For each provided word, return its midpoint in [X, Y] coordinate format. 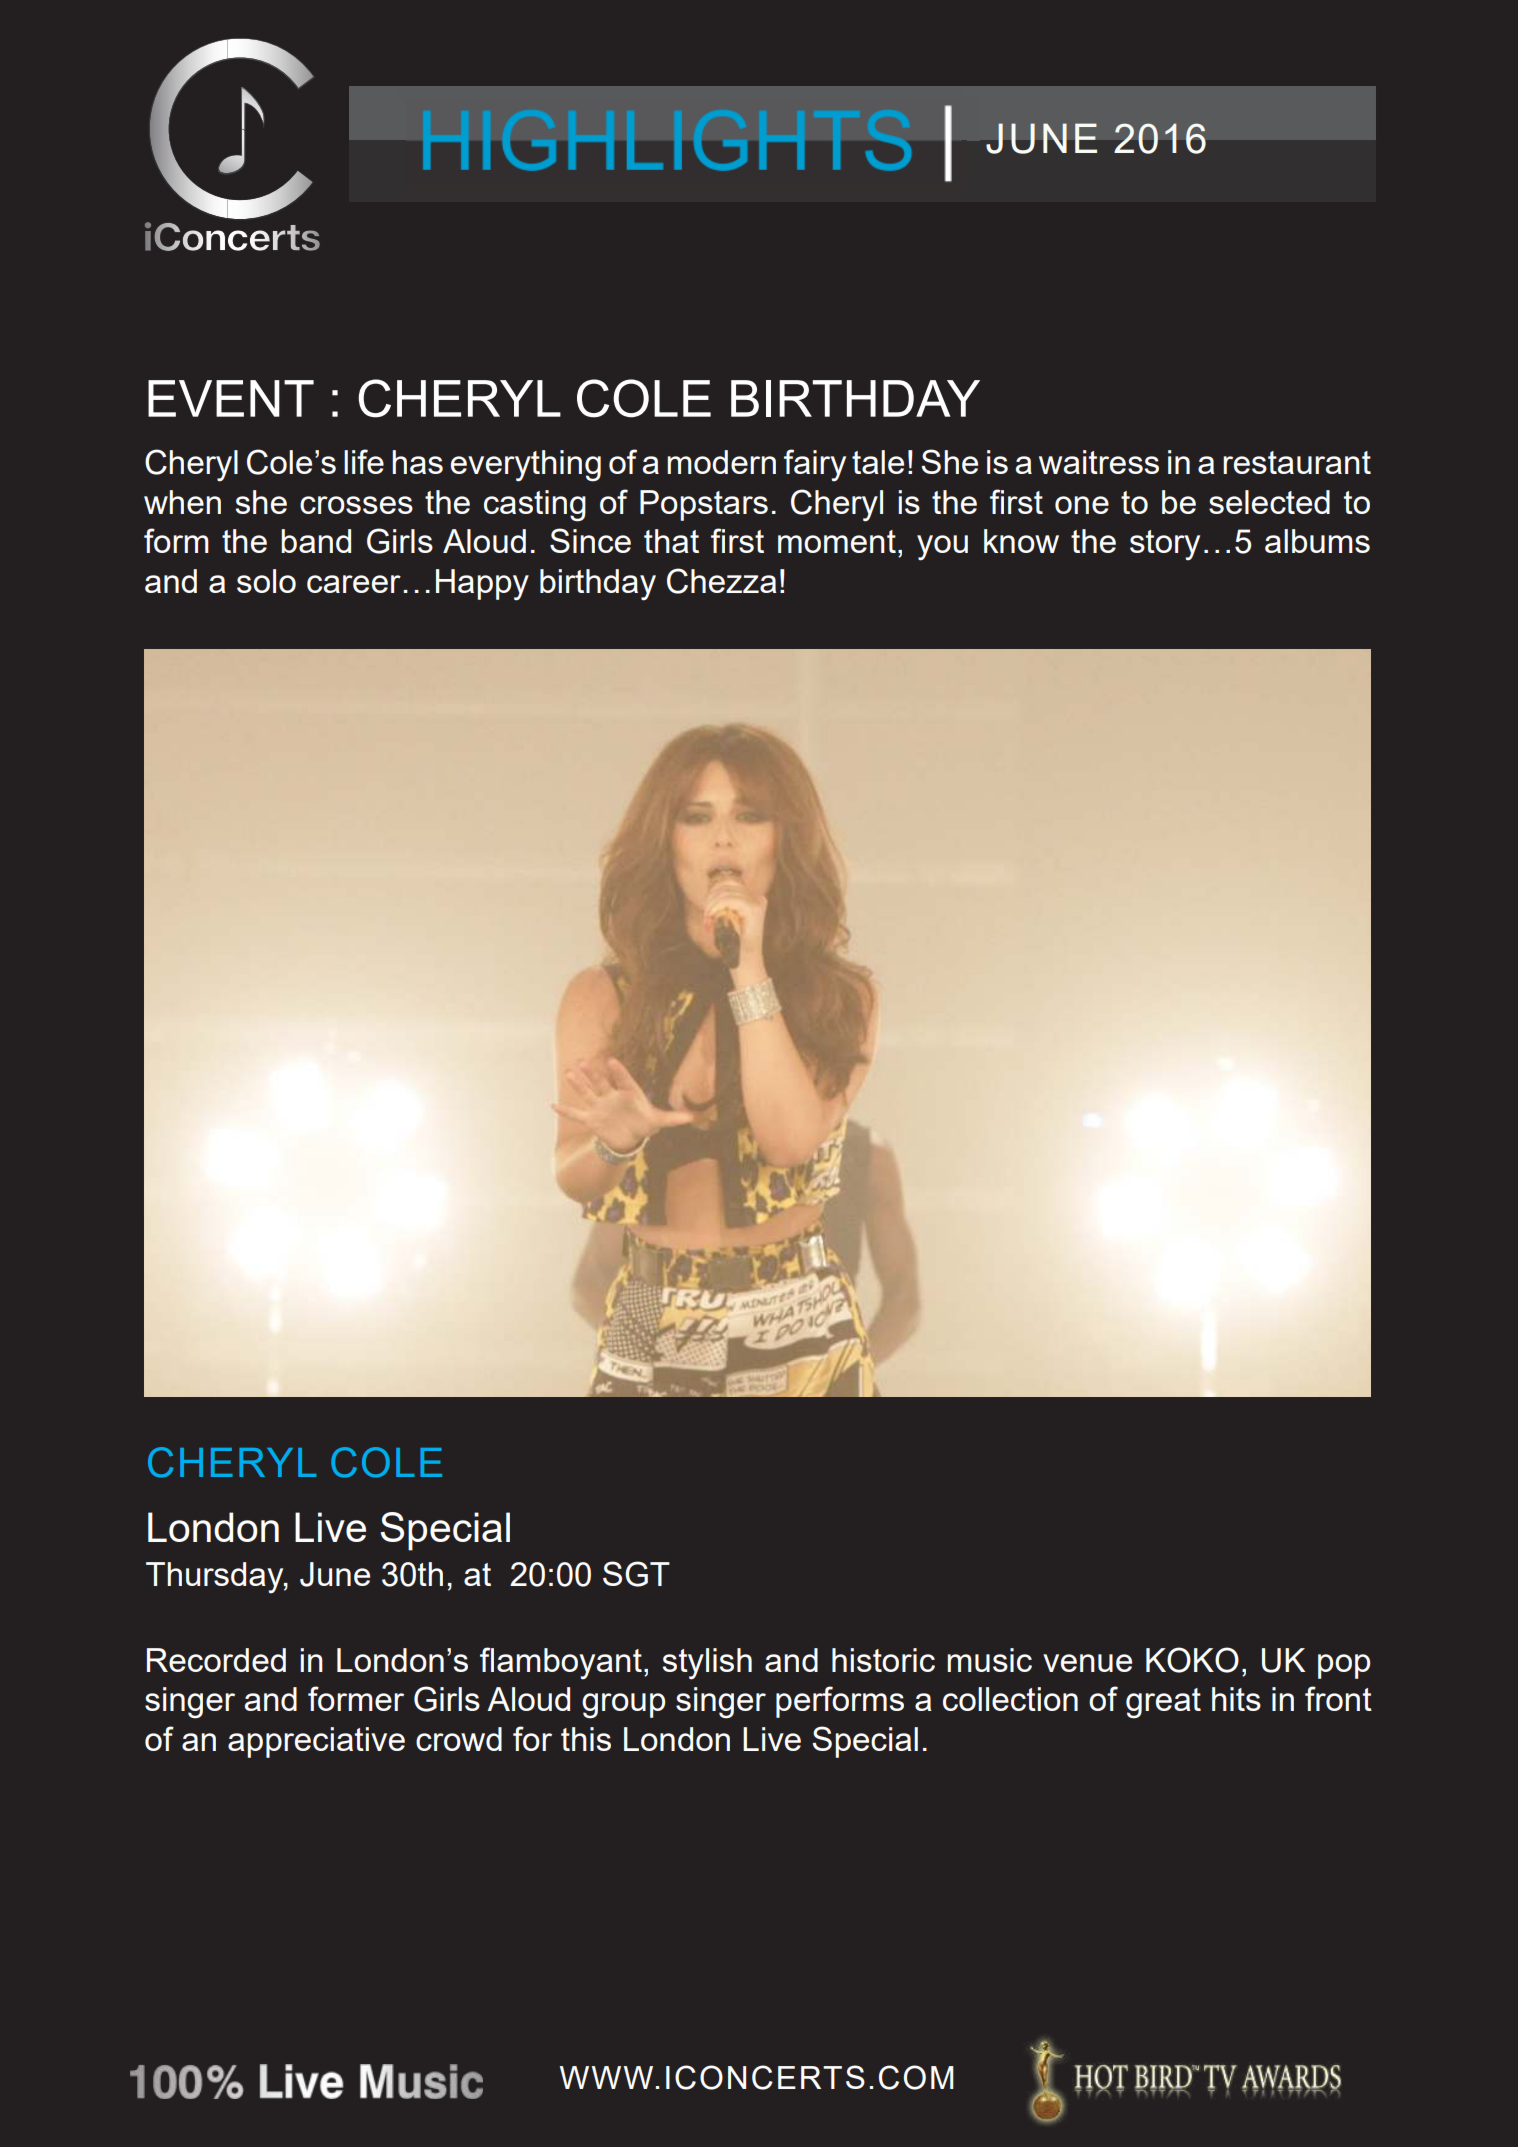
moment [837, 541]
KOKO [1192, 1660]
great [1163, 1703]
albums [1317, 541]
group [623, 1706]
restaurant [1297, 462]
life [364, 461]
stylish [707, 1664]
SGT [636, 1574]
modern [721, 462]
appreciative [316, 1742]
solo [266, 581]
